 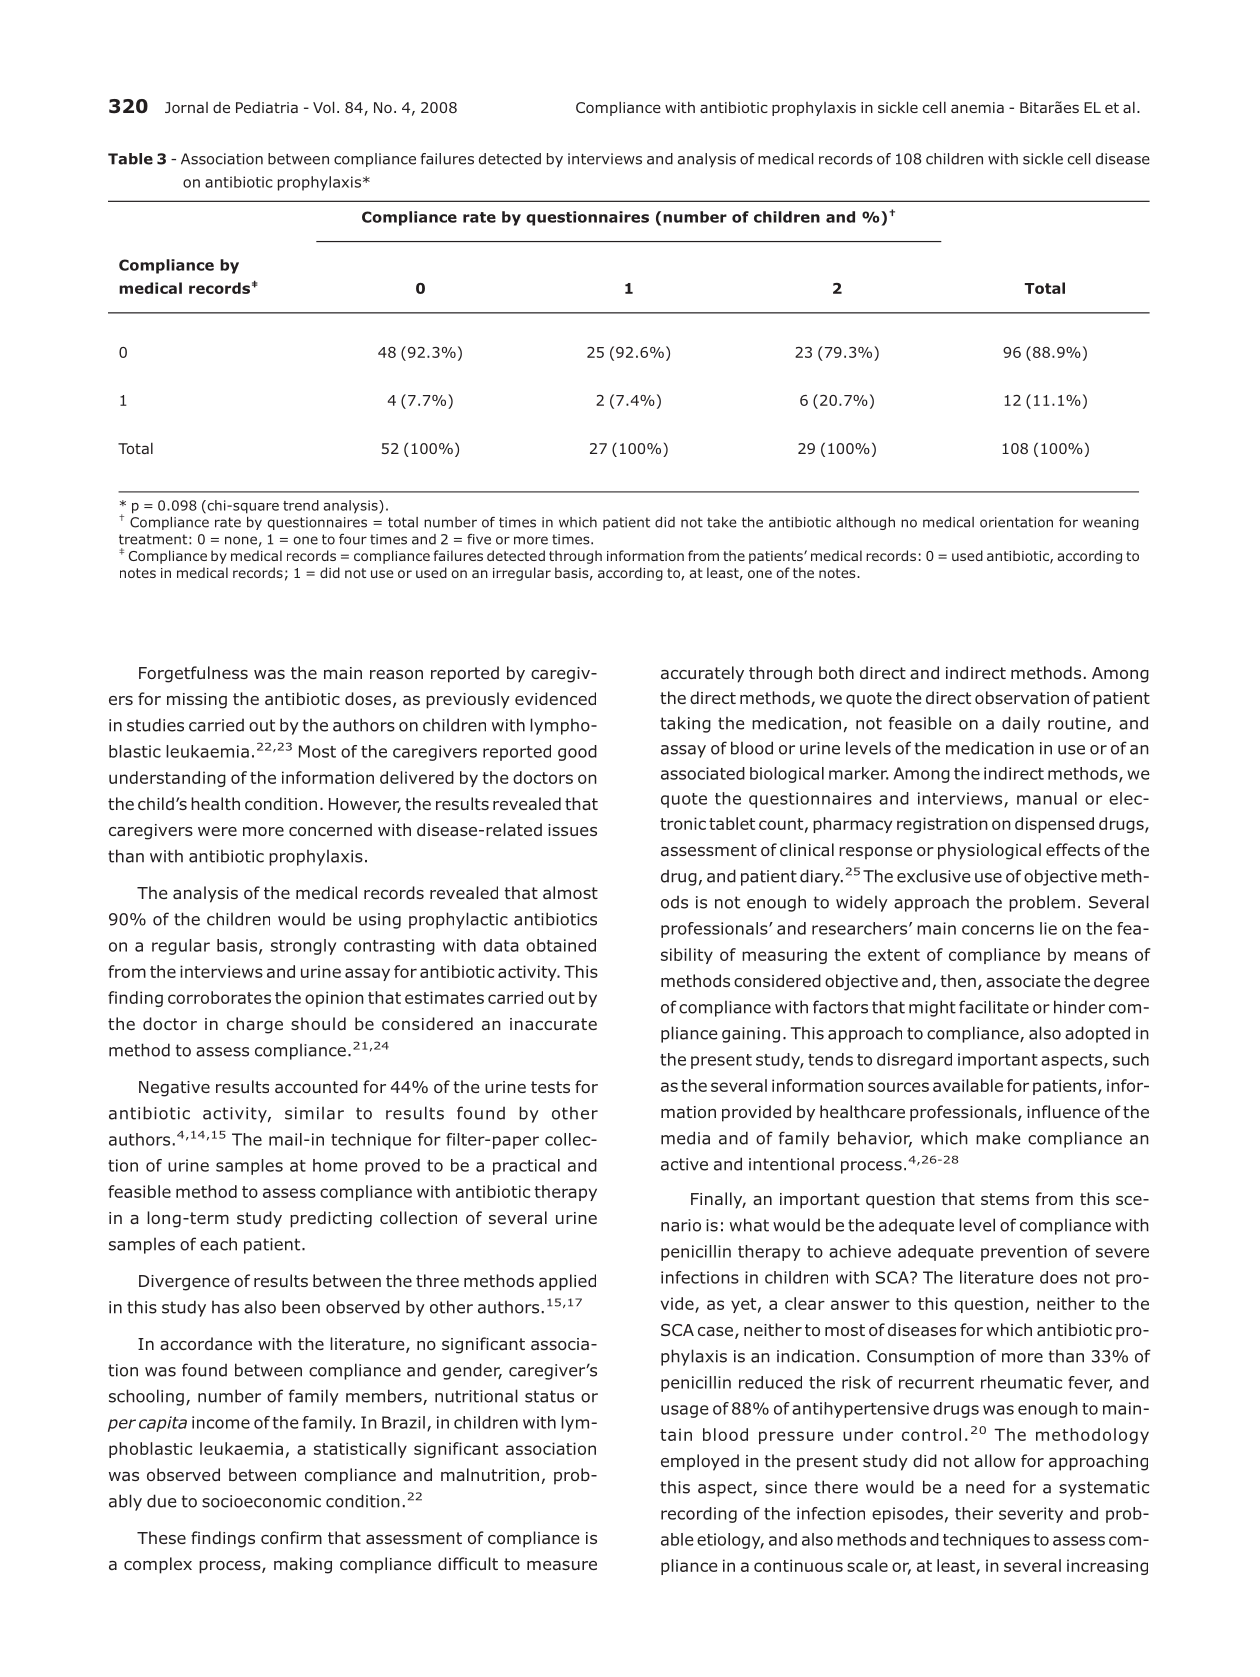 I want to click on strongly, so click(x=303, y=947).
